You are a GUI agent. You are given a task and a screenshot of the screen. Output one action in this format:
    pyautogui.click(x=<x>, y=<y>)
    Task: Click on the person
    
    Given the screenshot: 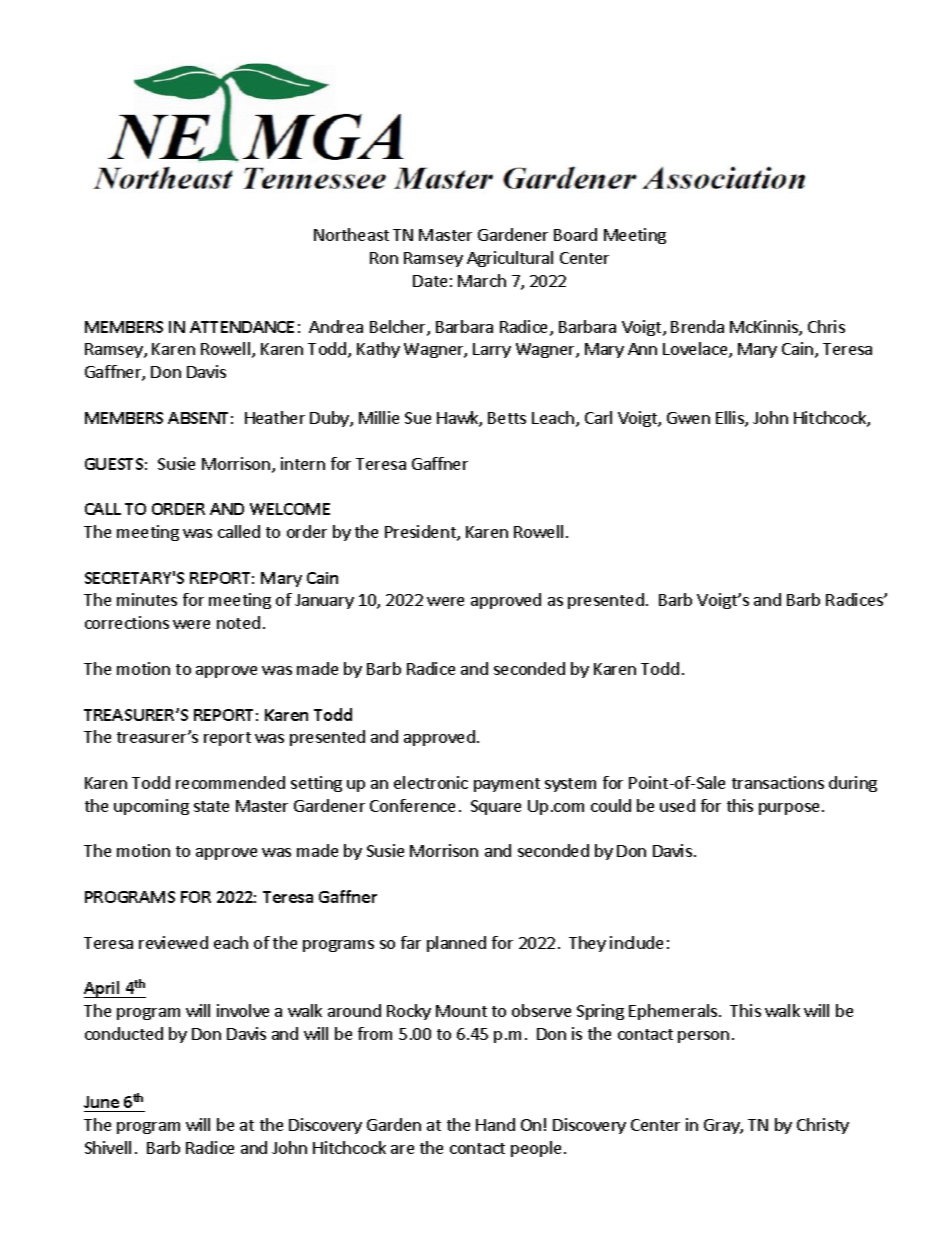 What is the action you would take?
    pyautogui.click(x=703, y=1037)
